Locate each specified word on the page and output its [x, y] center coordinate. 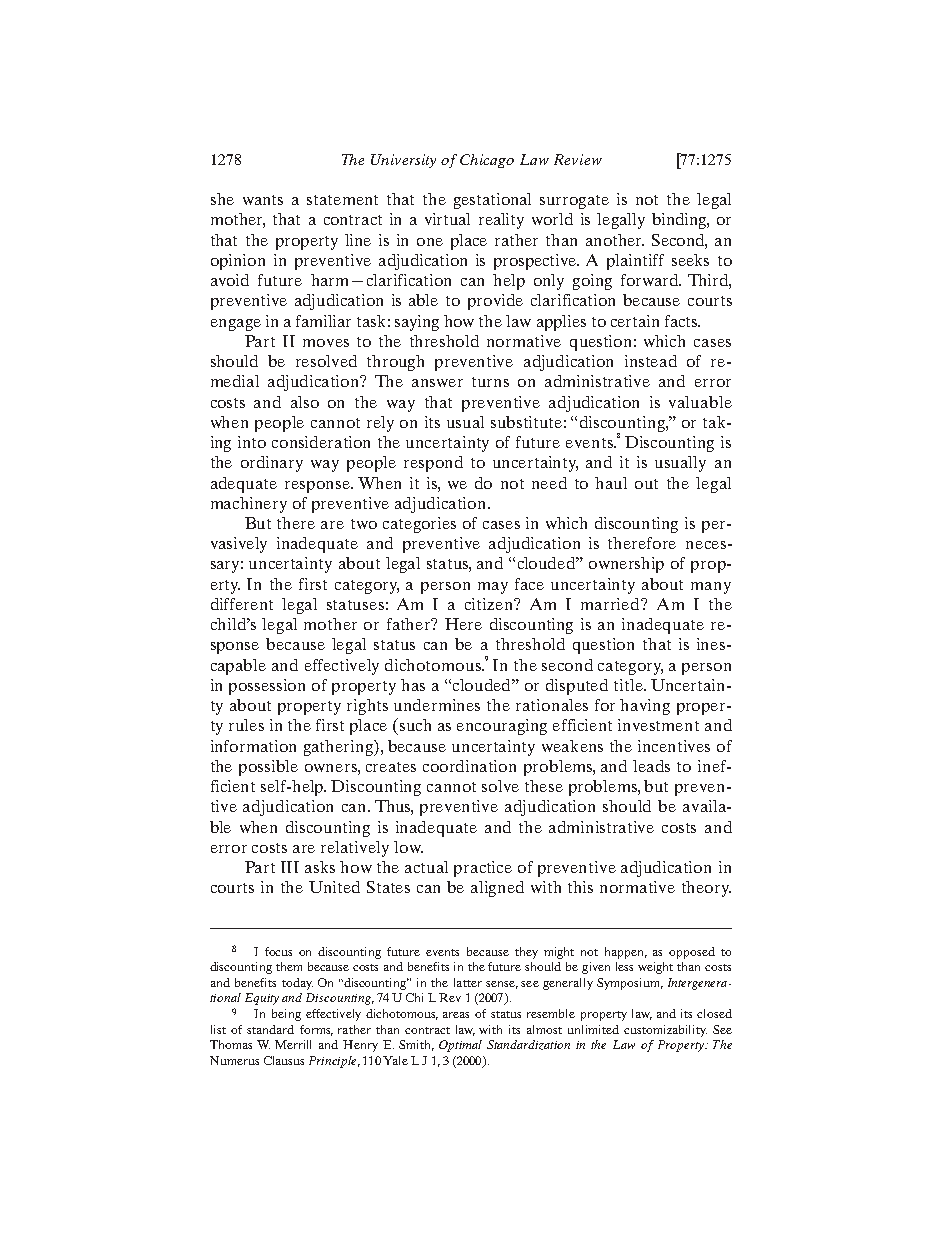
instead [651, 361]
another [615, 240]
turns [490, 382]
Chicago [487, 161]
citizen [490, 604]
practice [483, 869]
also [305, 402]
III [290, 867]
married [611, 604]
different [242, 604]
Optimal [460, 1046]
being [286, 1015]
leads [651, 766]
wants [263, 200]
